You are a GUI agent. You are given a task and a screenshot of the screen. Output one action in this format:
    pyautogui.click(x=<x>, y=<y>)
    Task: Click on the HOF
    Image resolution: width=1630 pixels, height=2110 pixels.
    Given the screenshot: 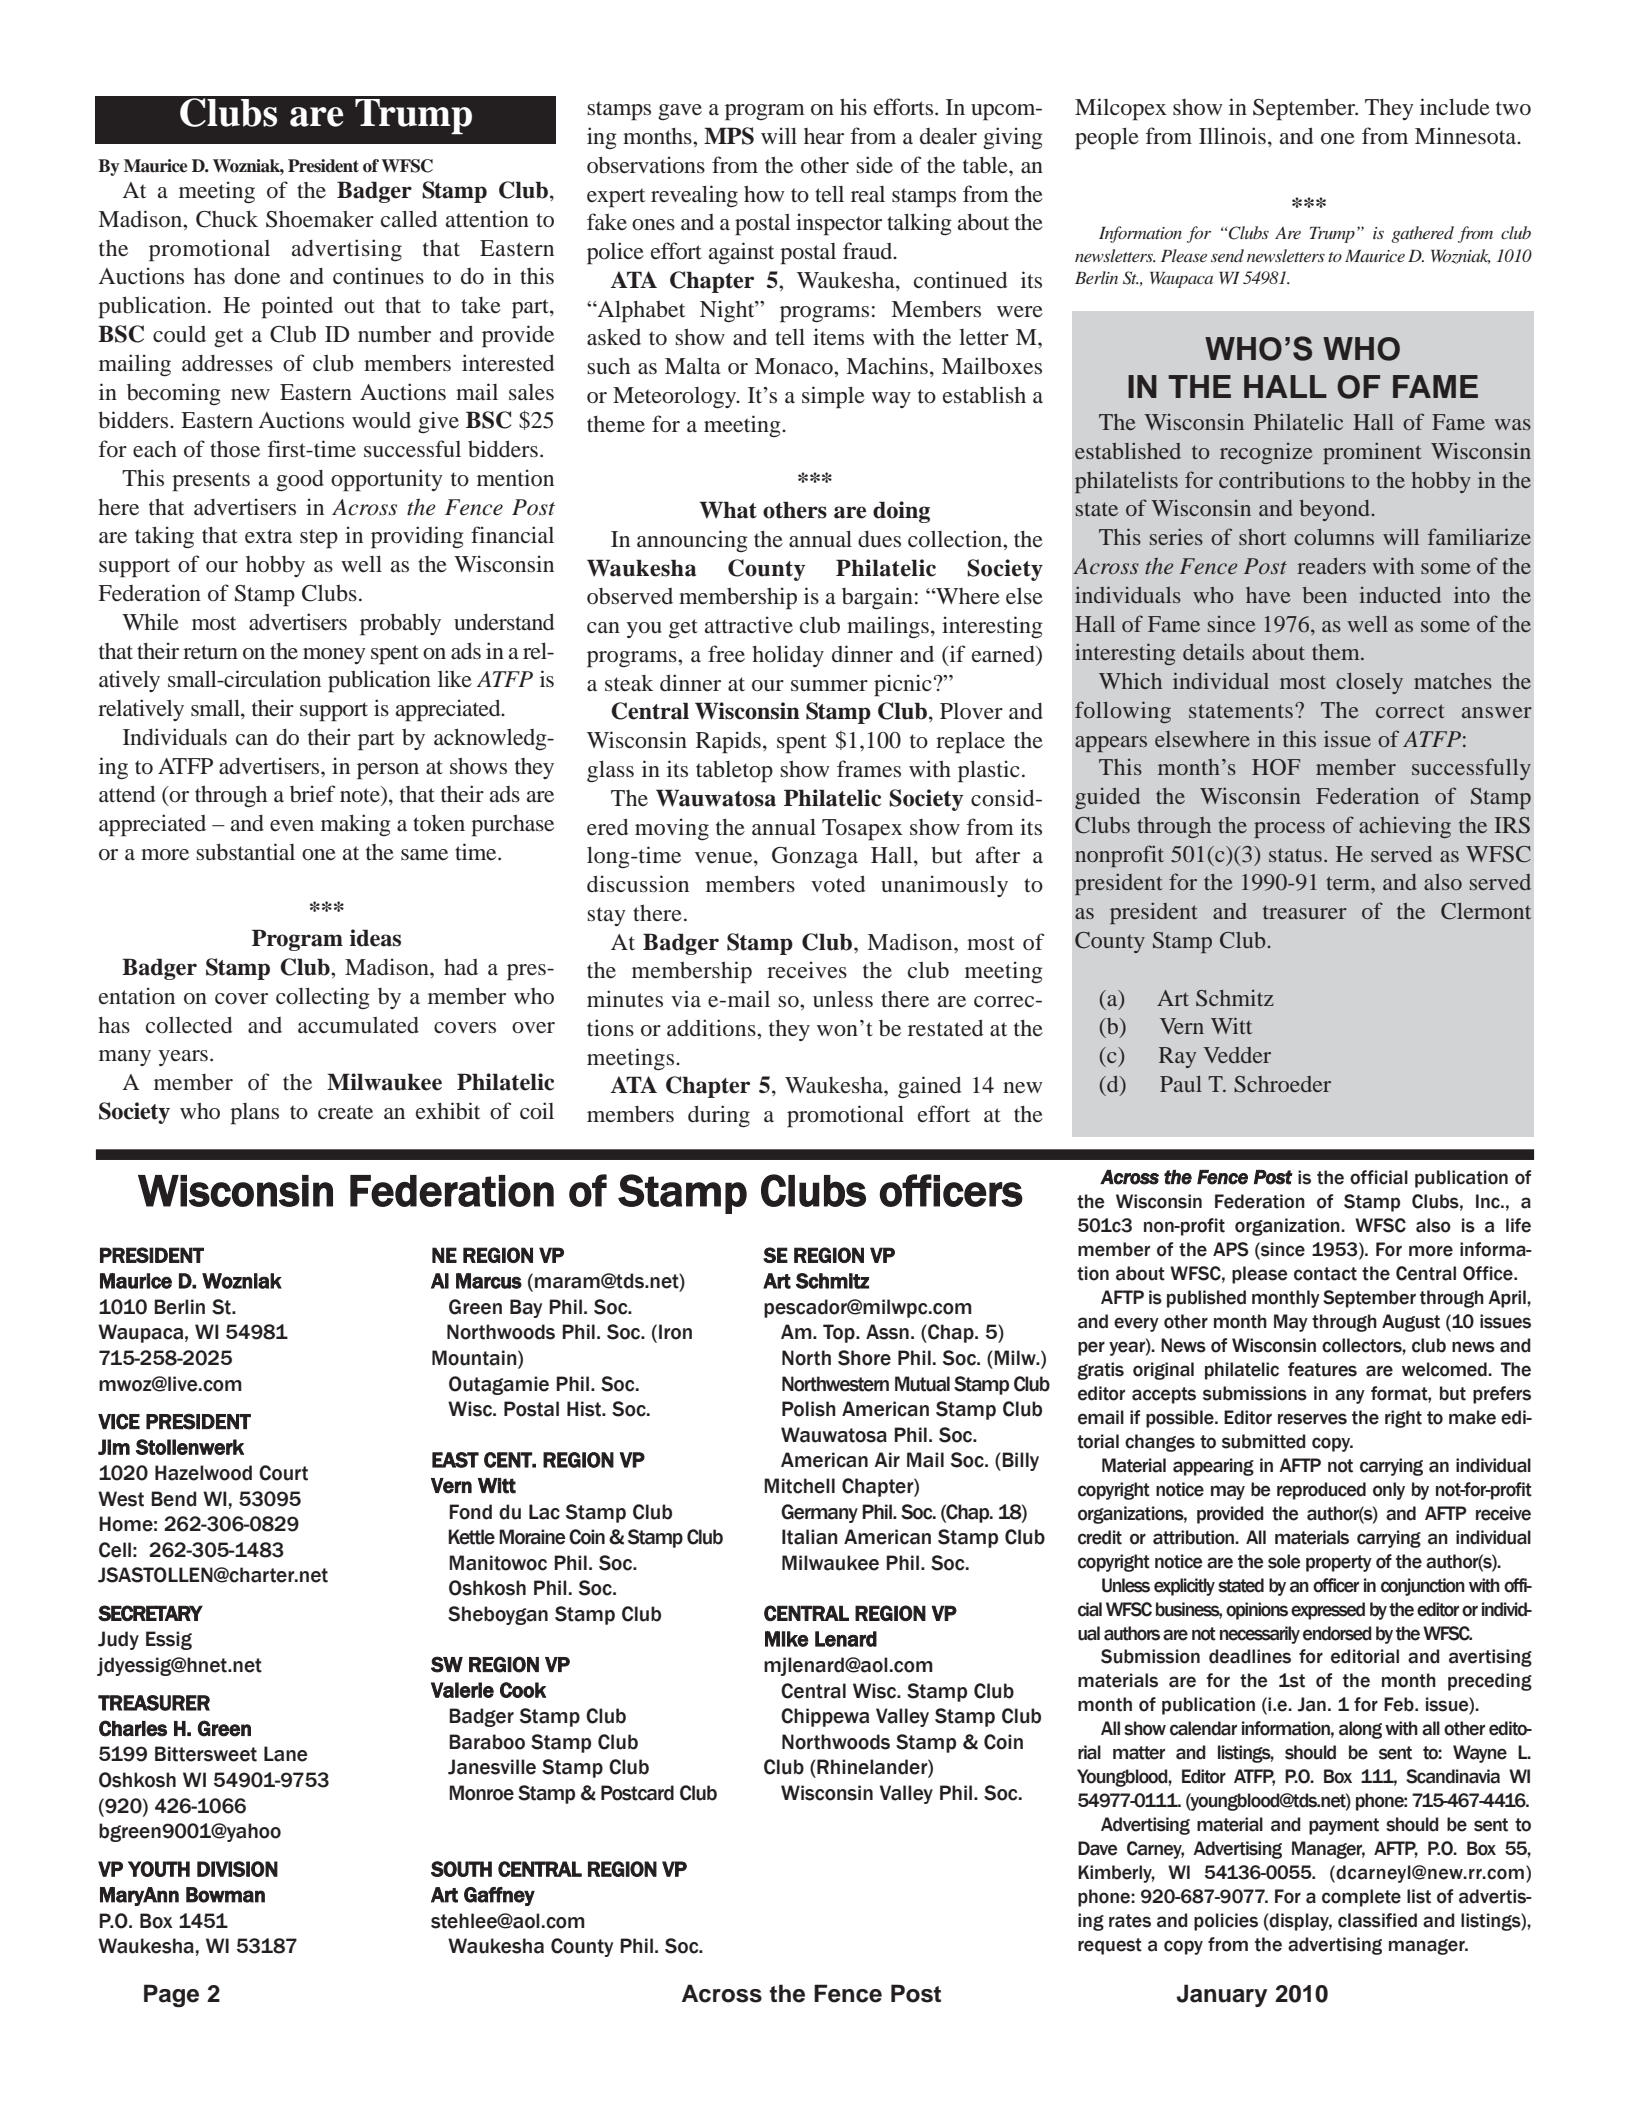 What is the action you would take?
    pyautogui.click(x=1276, y=767)
